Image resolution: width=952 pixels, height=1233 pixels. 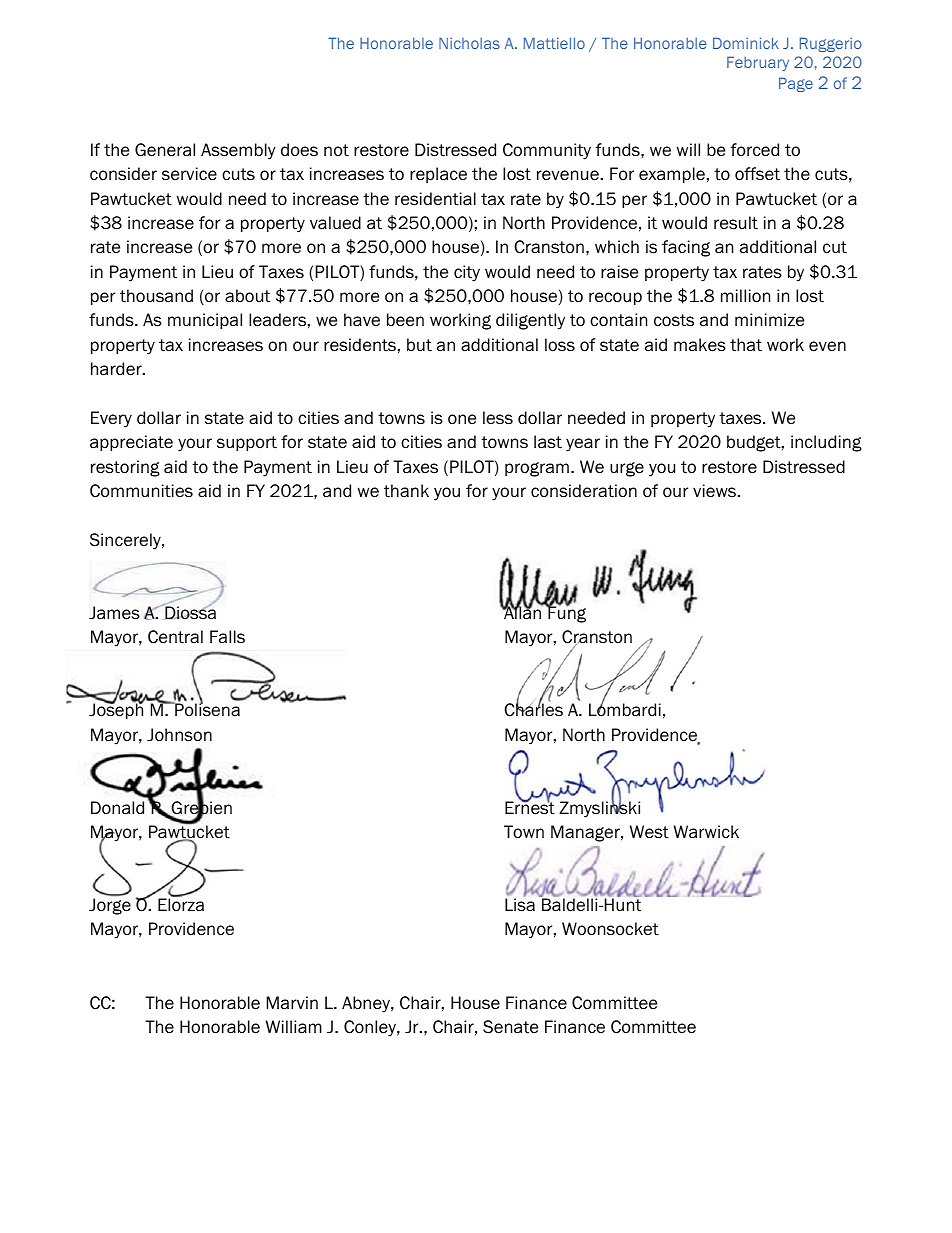 What do you see at coordinates (736, 223) in the screenshot?
I see `result` at bounding box center [736, 223].
